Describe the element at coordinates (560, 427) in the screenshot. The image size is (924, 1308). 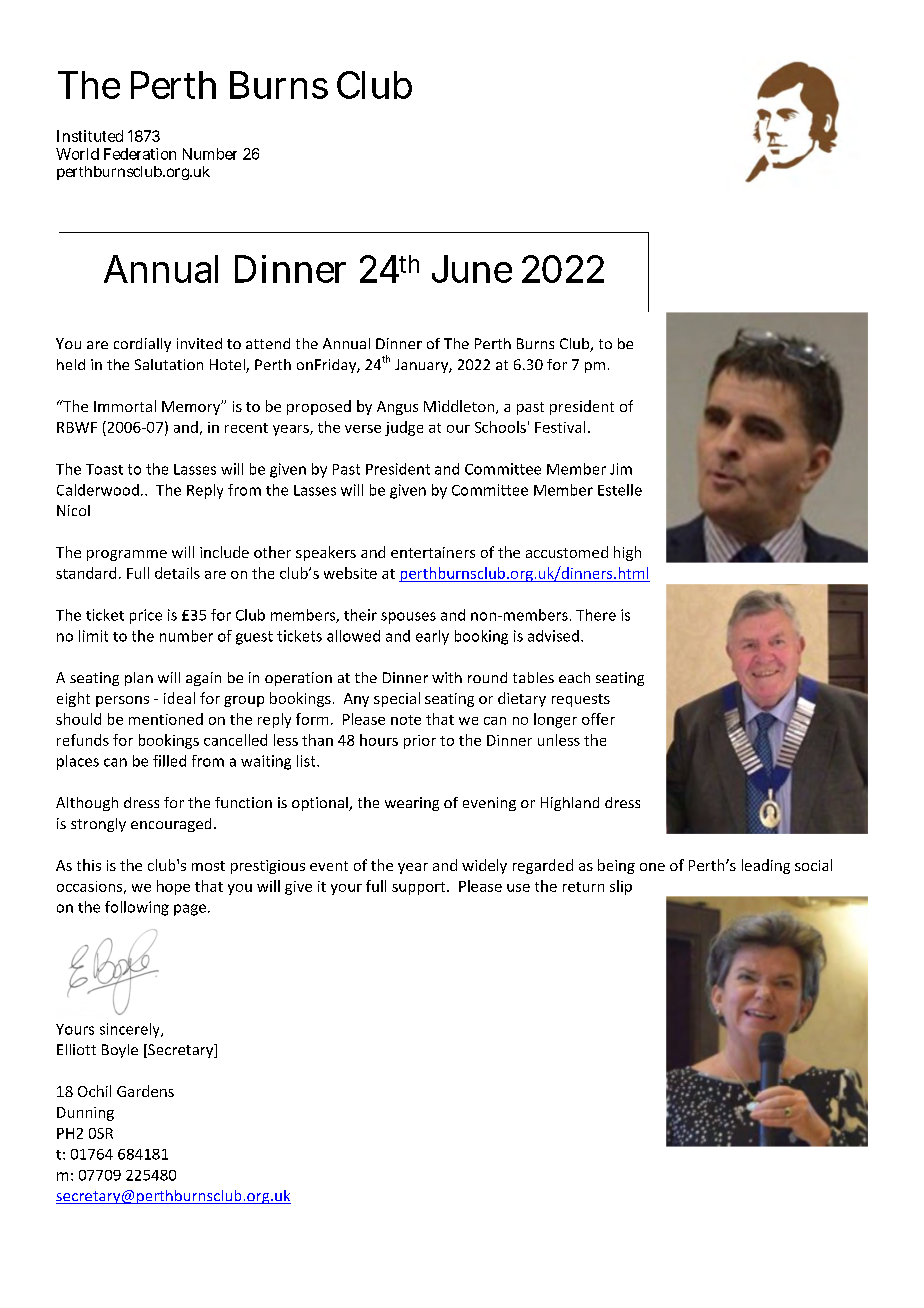
I see `Festival` at that location.
